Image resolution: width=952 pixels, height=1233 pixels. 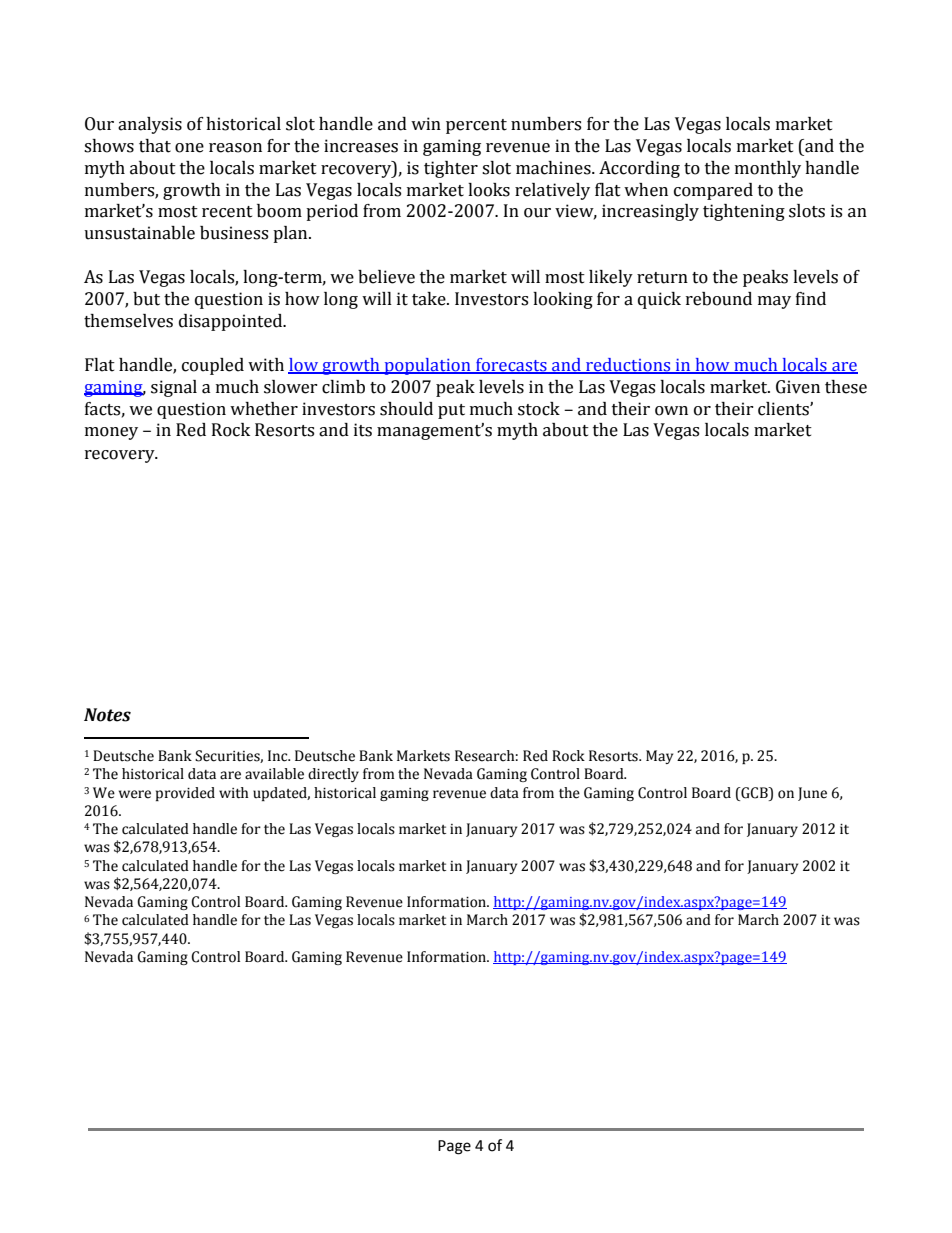 I want to click on percent, so click(x=476, y=126).
